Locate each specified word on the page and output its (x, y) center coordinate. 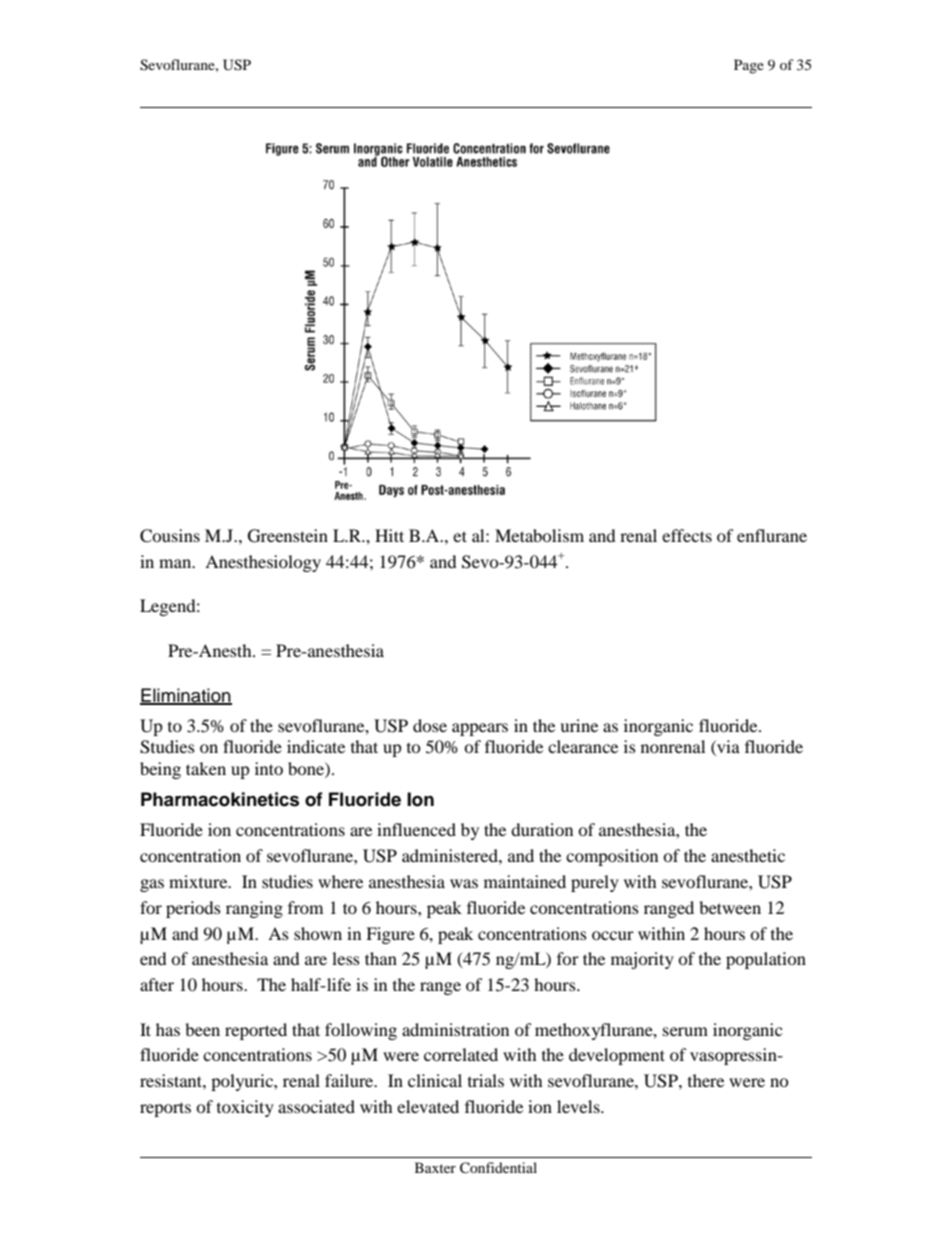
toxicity (245, 1108)
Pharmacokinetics (220, 799)
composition (612, 857)
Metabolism (539, 535)
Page (749, 66)
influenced (416, 829)
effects (687, 535)
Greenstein (288, 536)
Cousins (170, 536)
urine (579, 725)
